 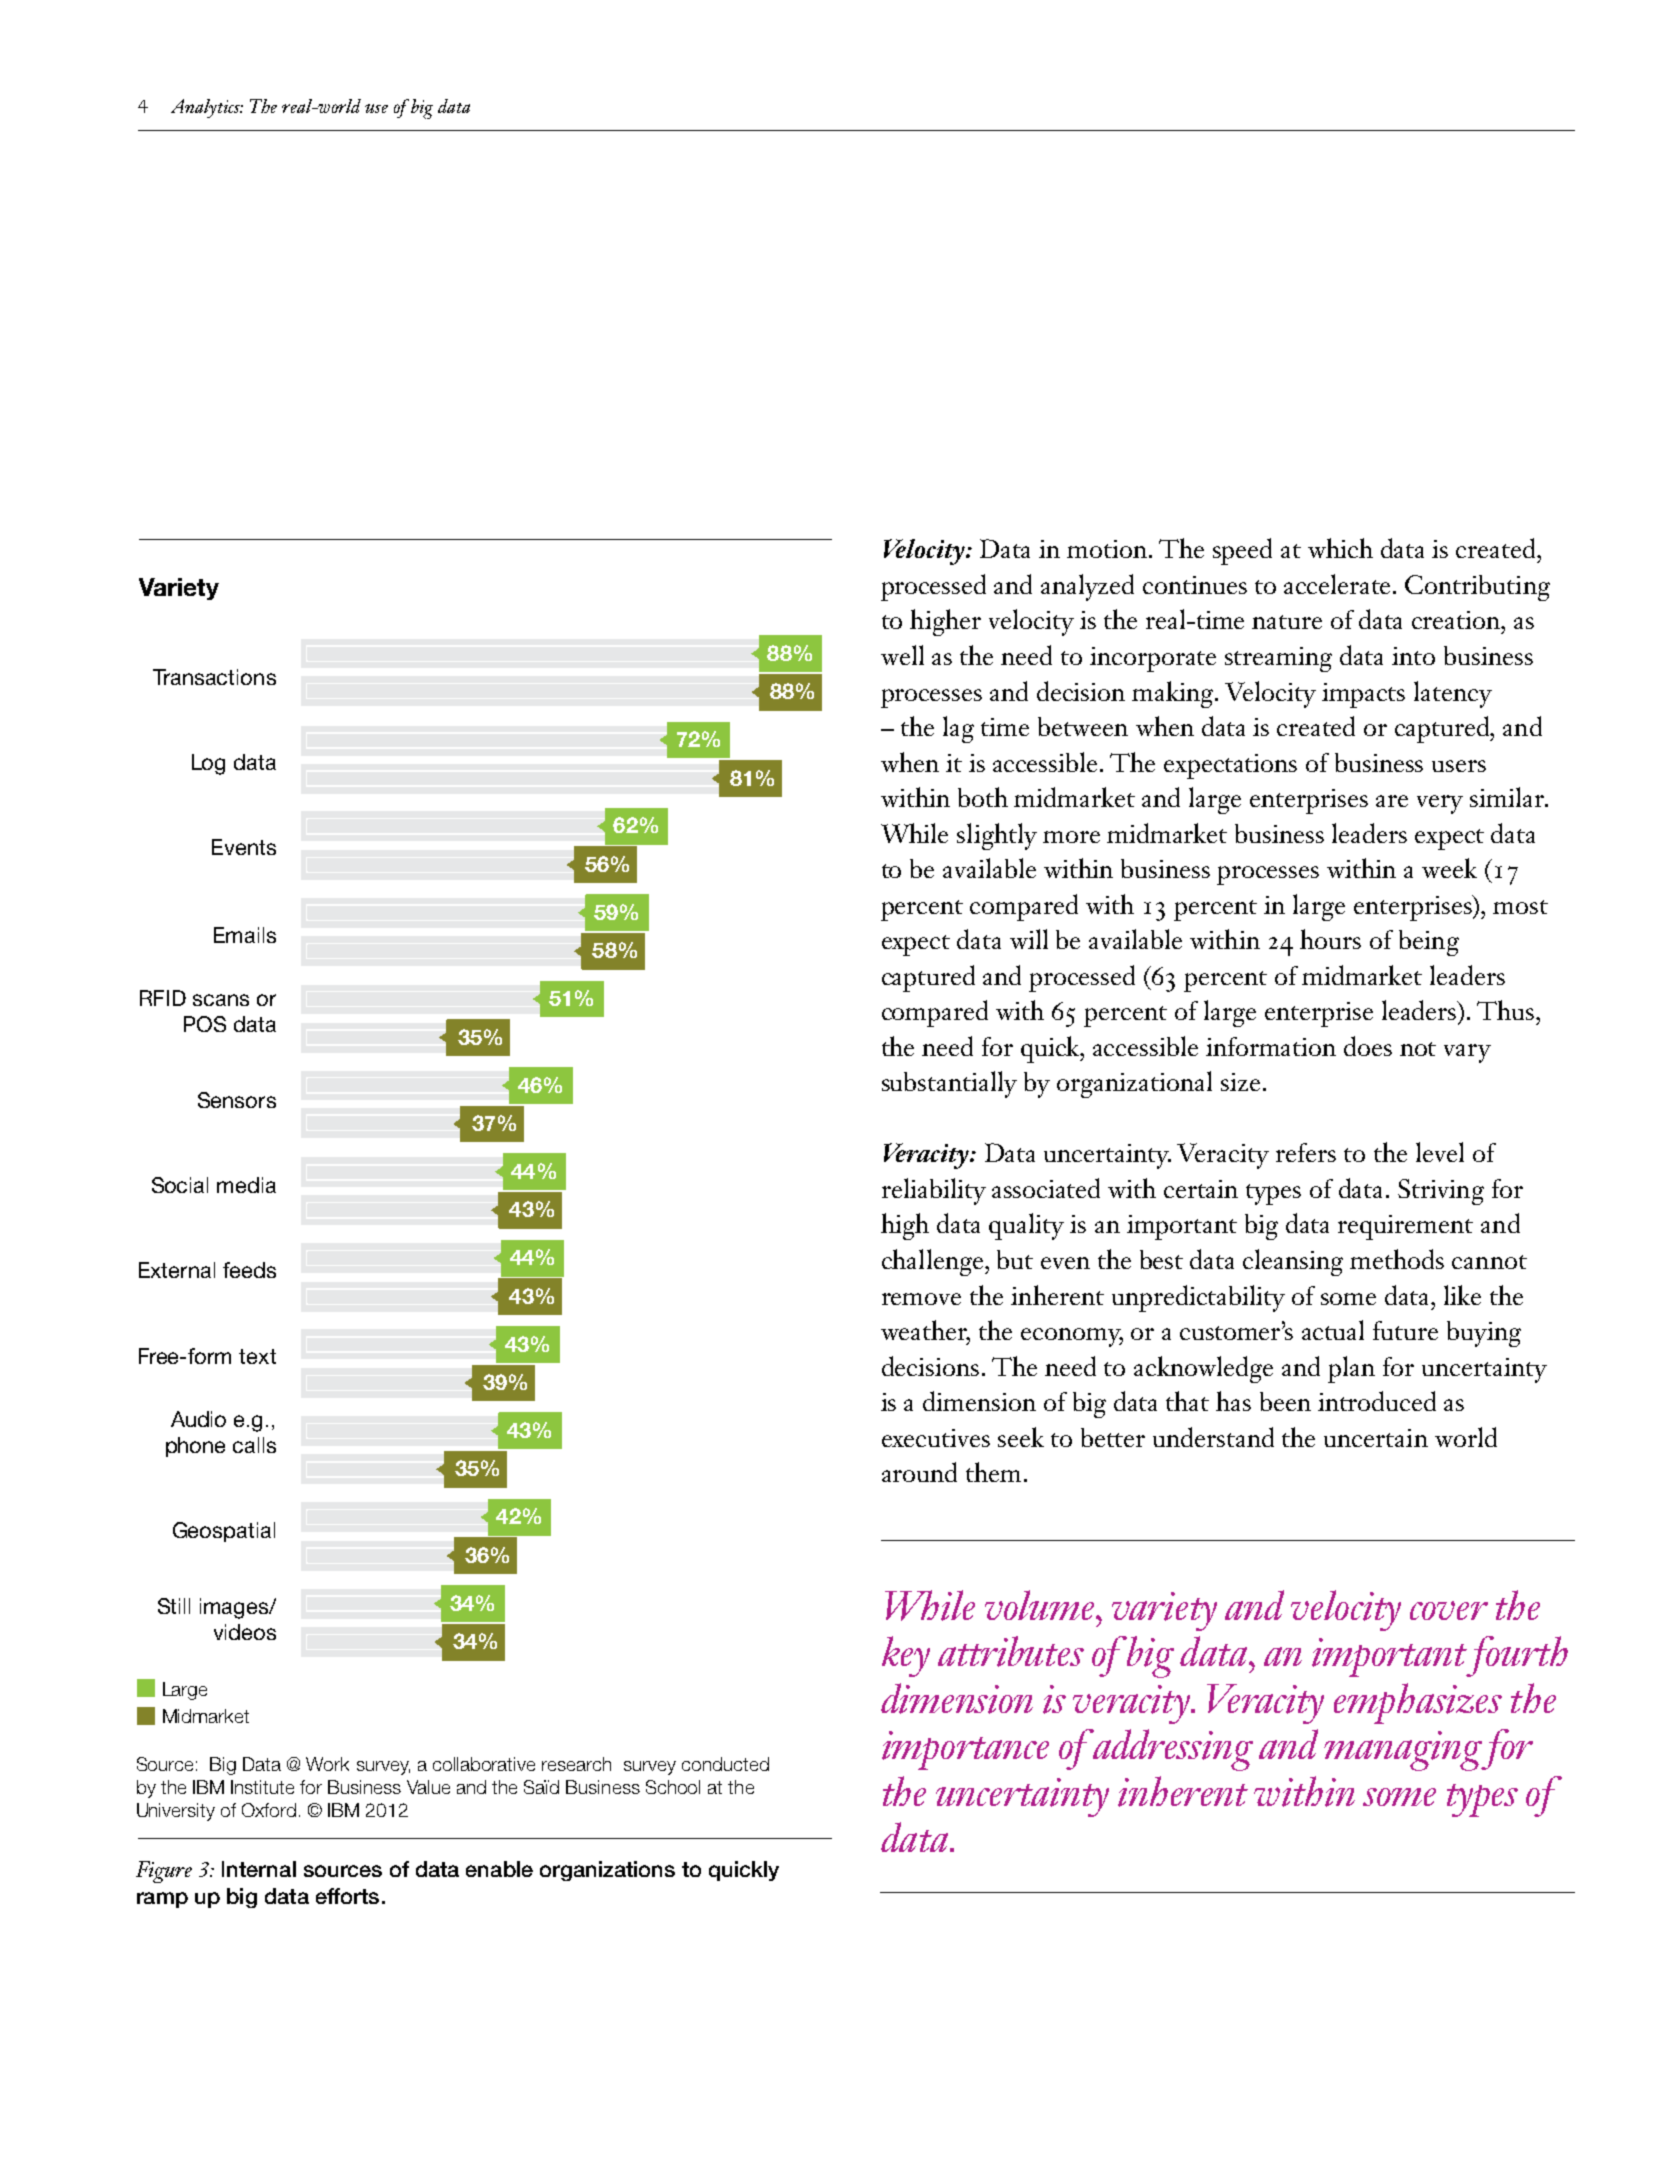 I want to click on motion, so click(x=1108, y=549).
